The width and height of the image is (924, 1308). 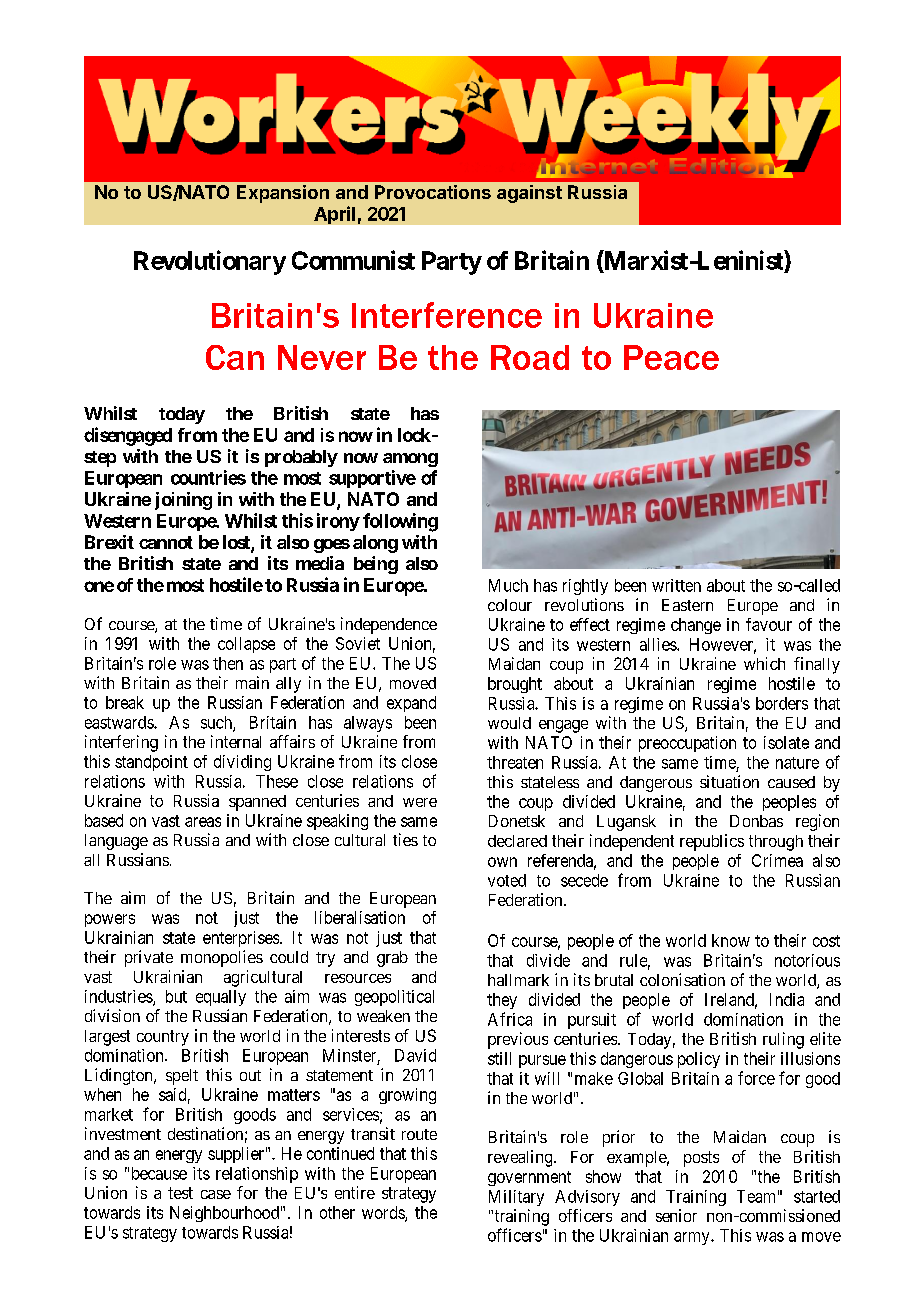 I want to click on know, so click(x=731, y=940).
